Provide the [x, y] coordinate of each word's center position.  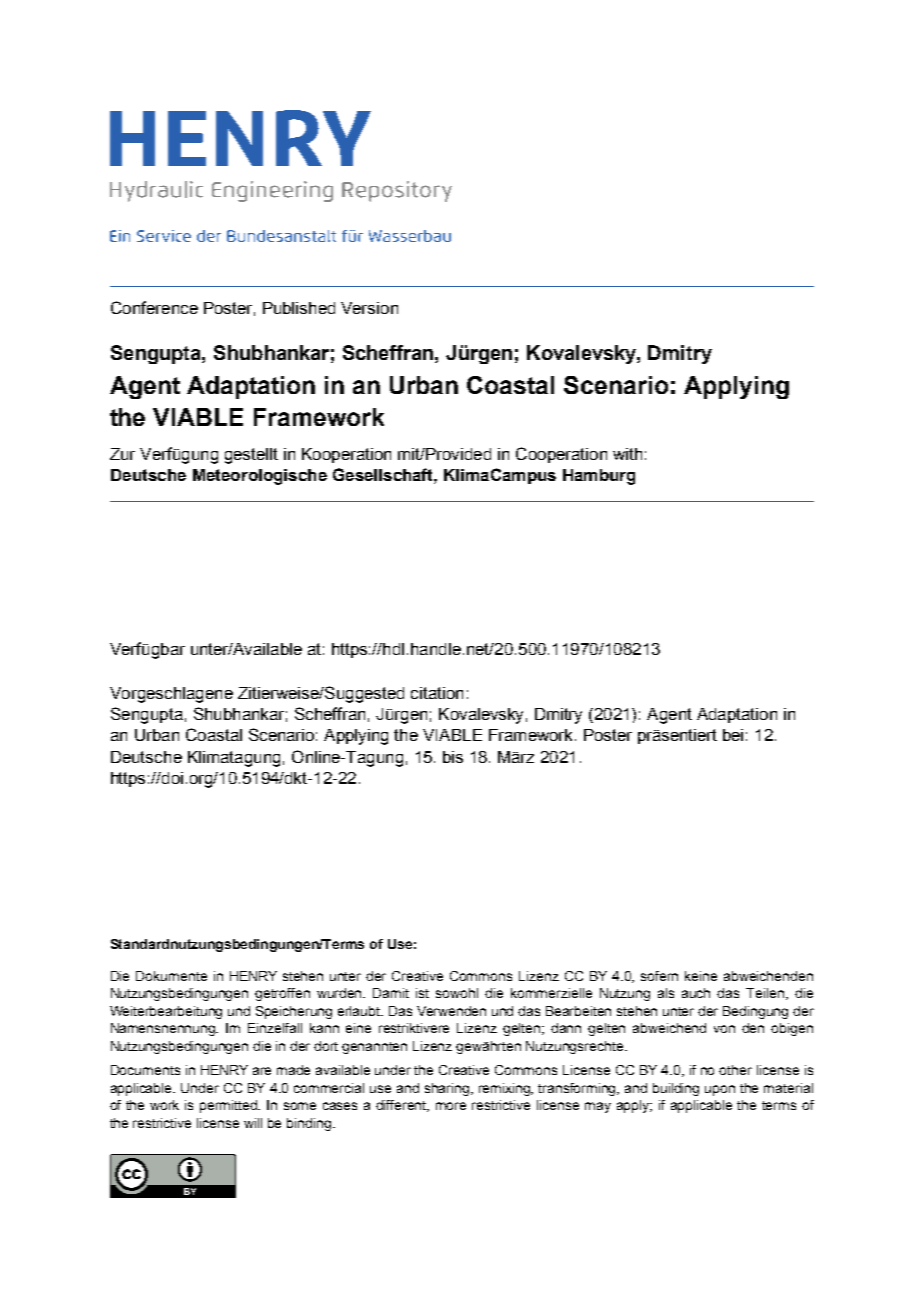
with [627, 454]
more [451, 1106]
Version [369, 308]
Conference [154, 307]
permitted [230, 1106]
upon [720, 1090]
